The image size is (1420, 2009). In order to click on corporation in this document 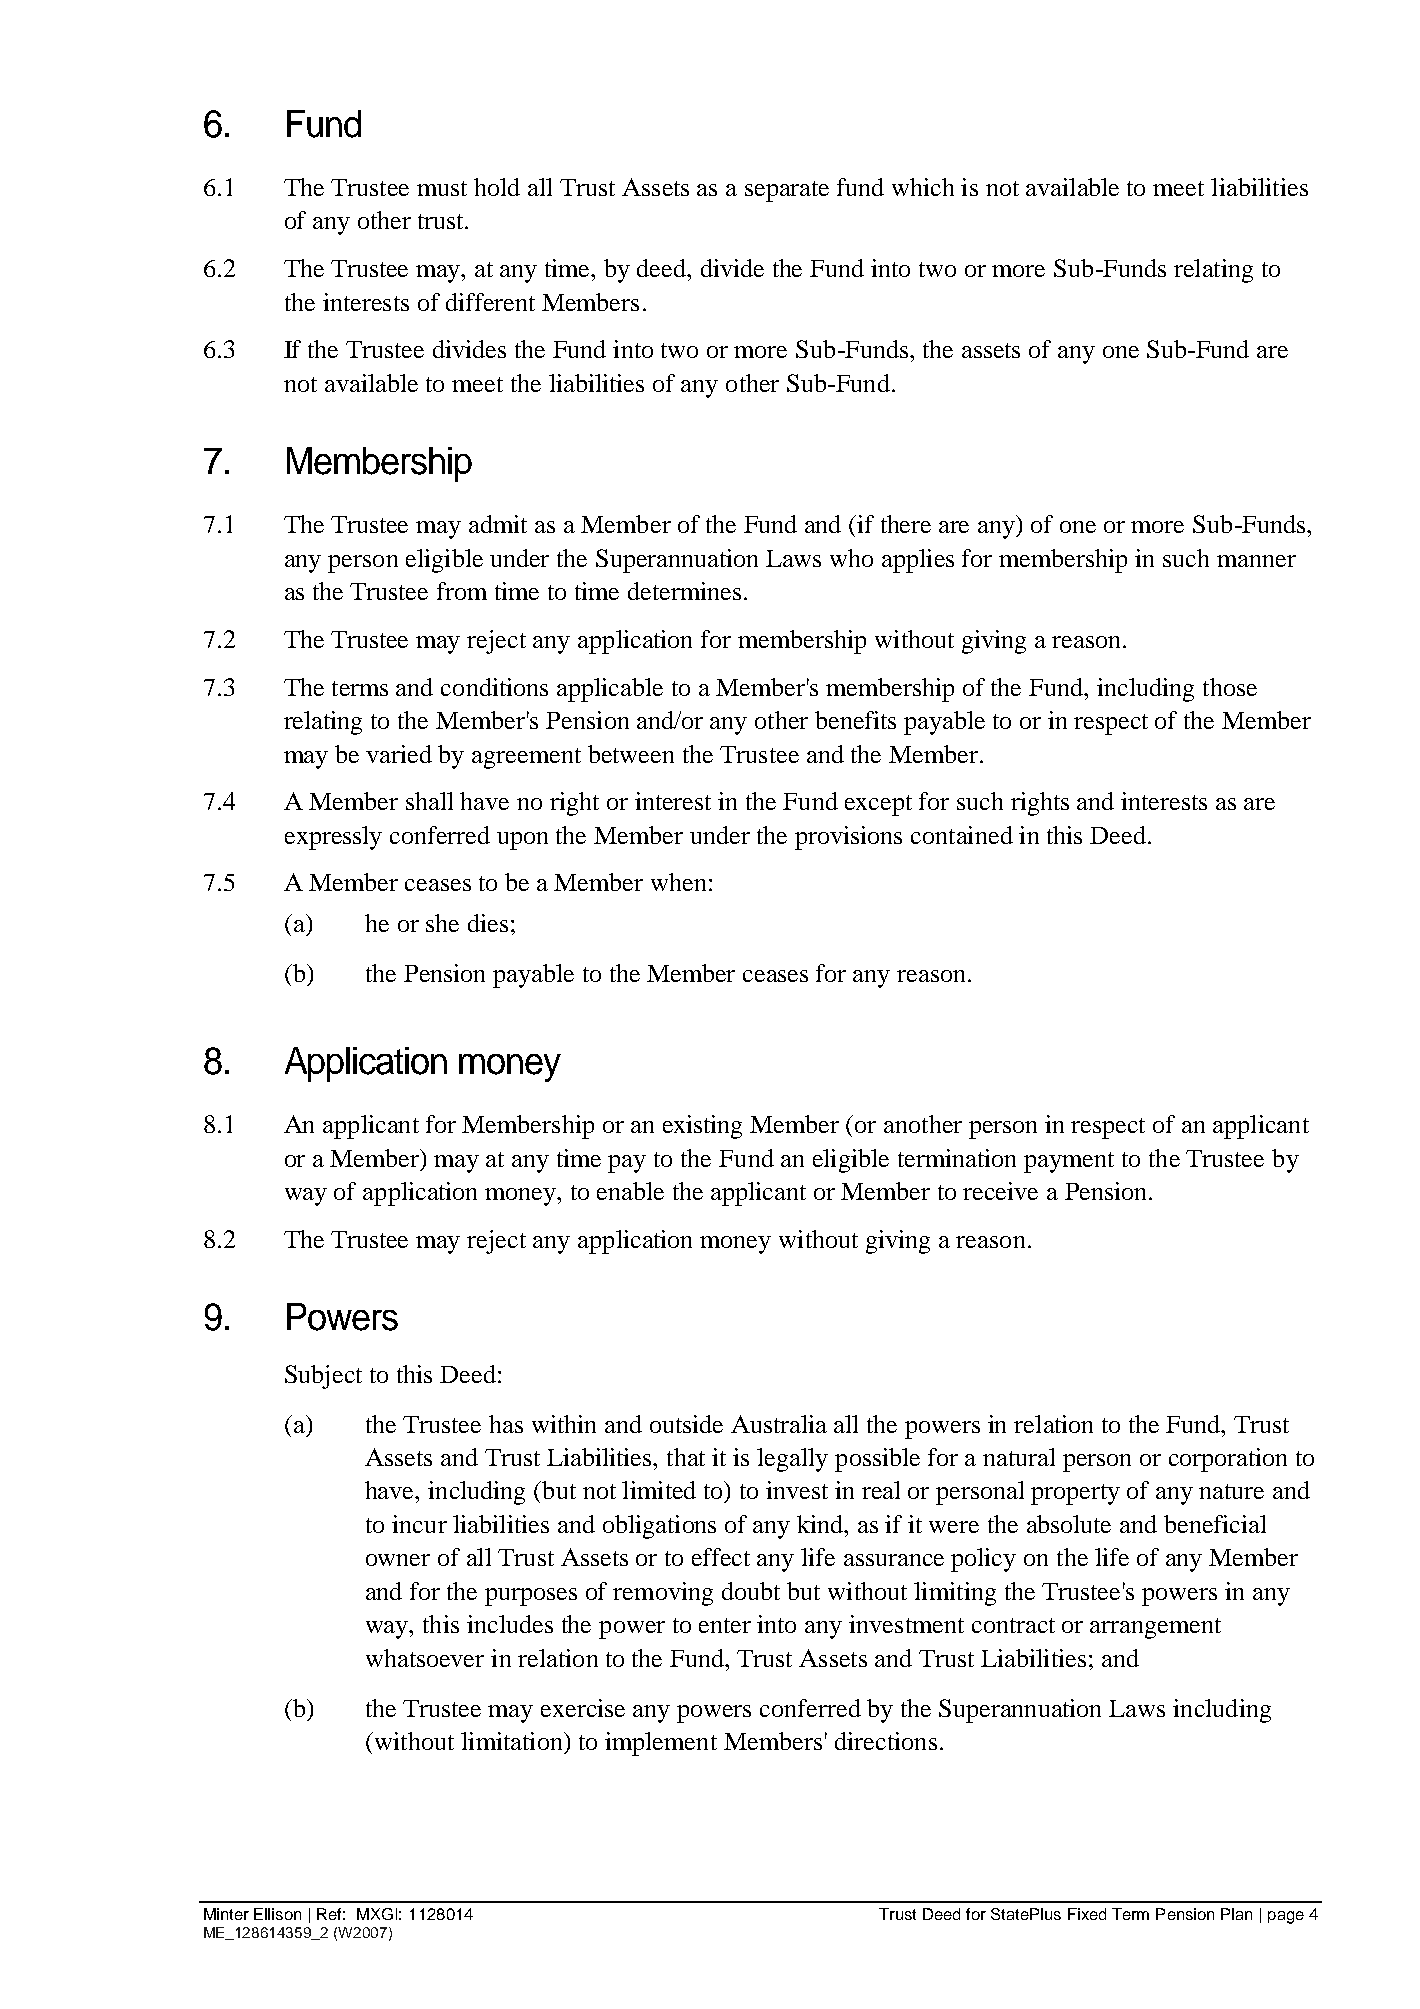, I will do `click(1228, 1460)`.
